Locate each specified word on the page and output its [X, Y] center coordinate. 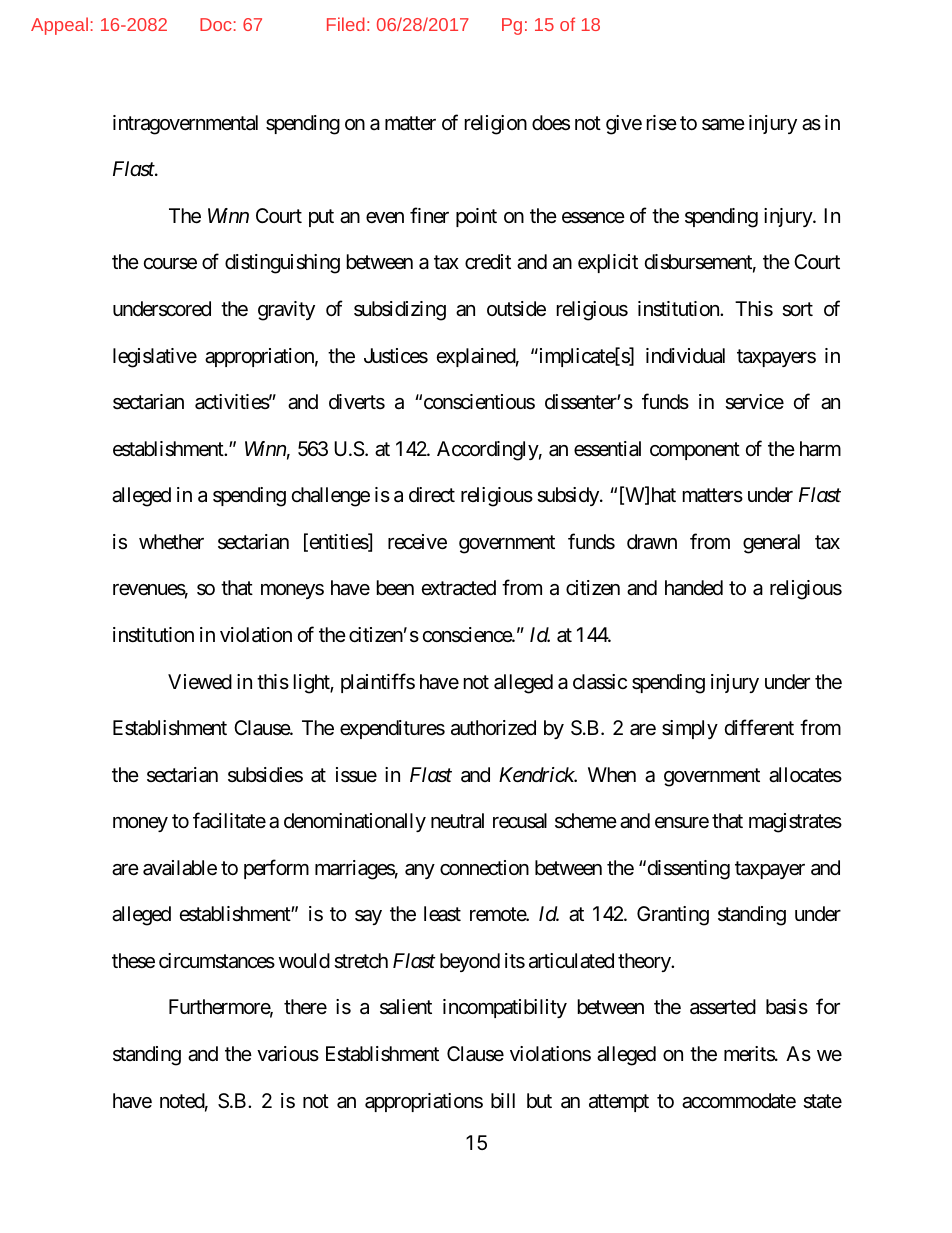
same [723, 125]
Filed [346, 24]
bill [503, 1100]
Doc [216, 24]
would [304, 960]
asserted [723, 1007]
